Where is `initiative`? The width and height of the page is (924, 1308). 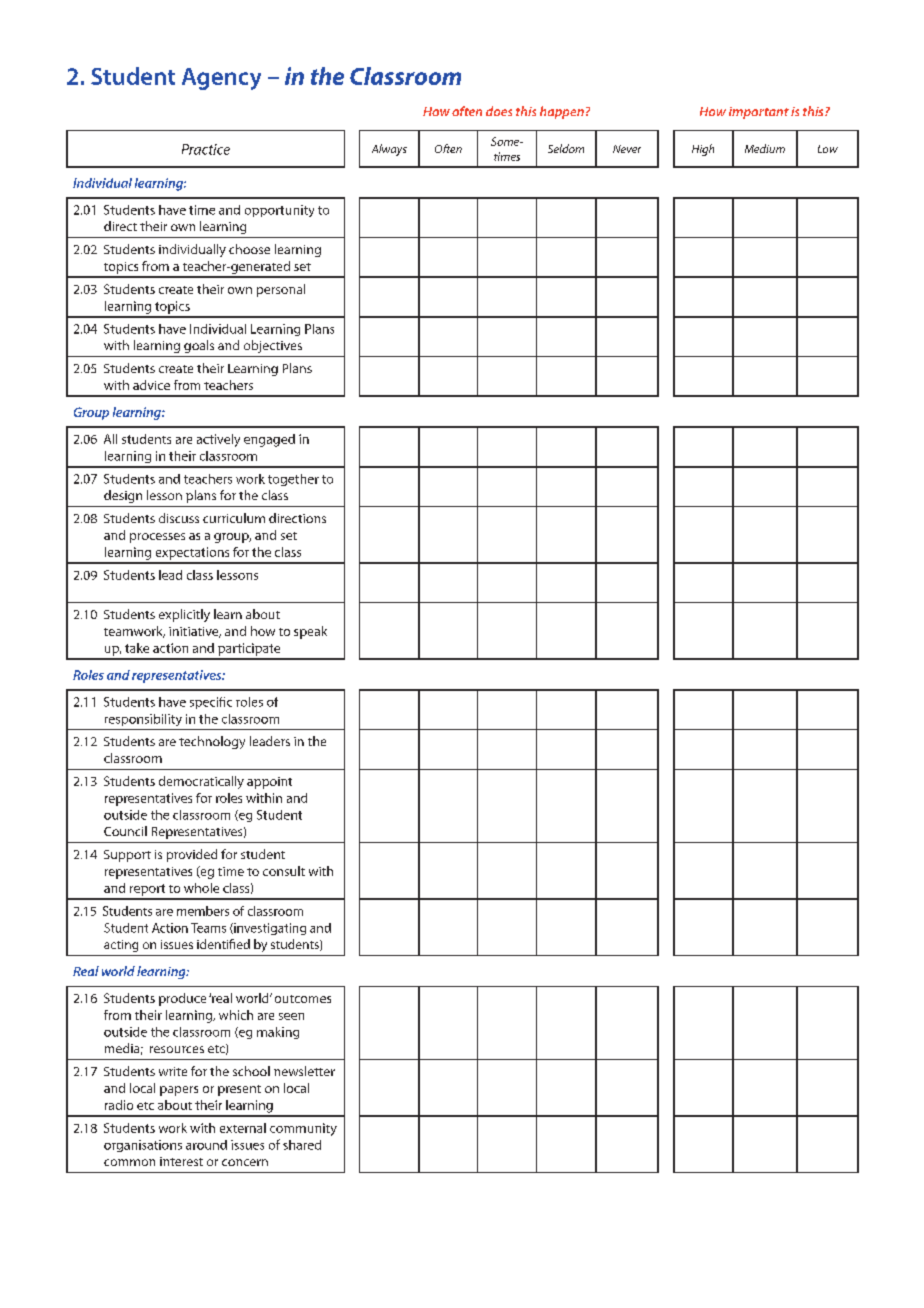
initiative is located at coordinates (195, 632).
